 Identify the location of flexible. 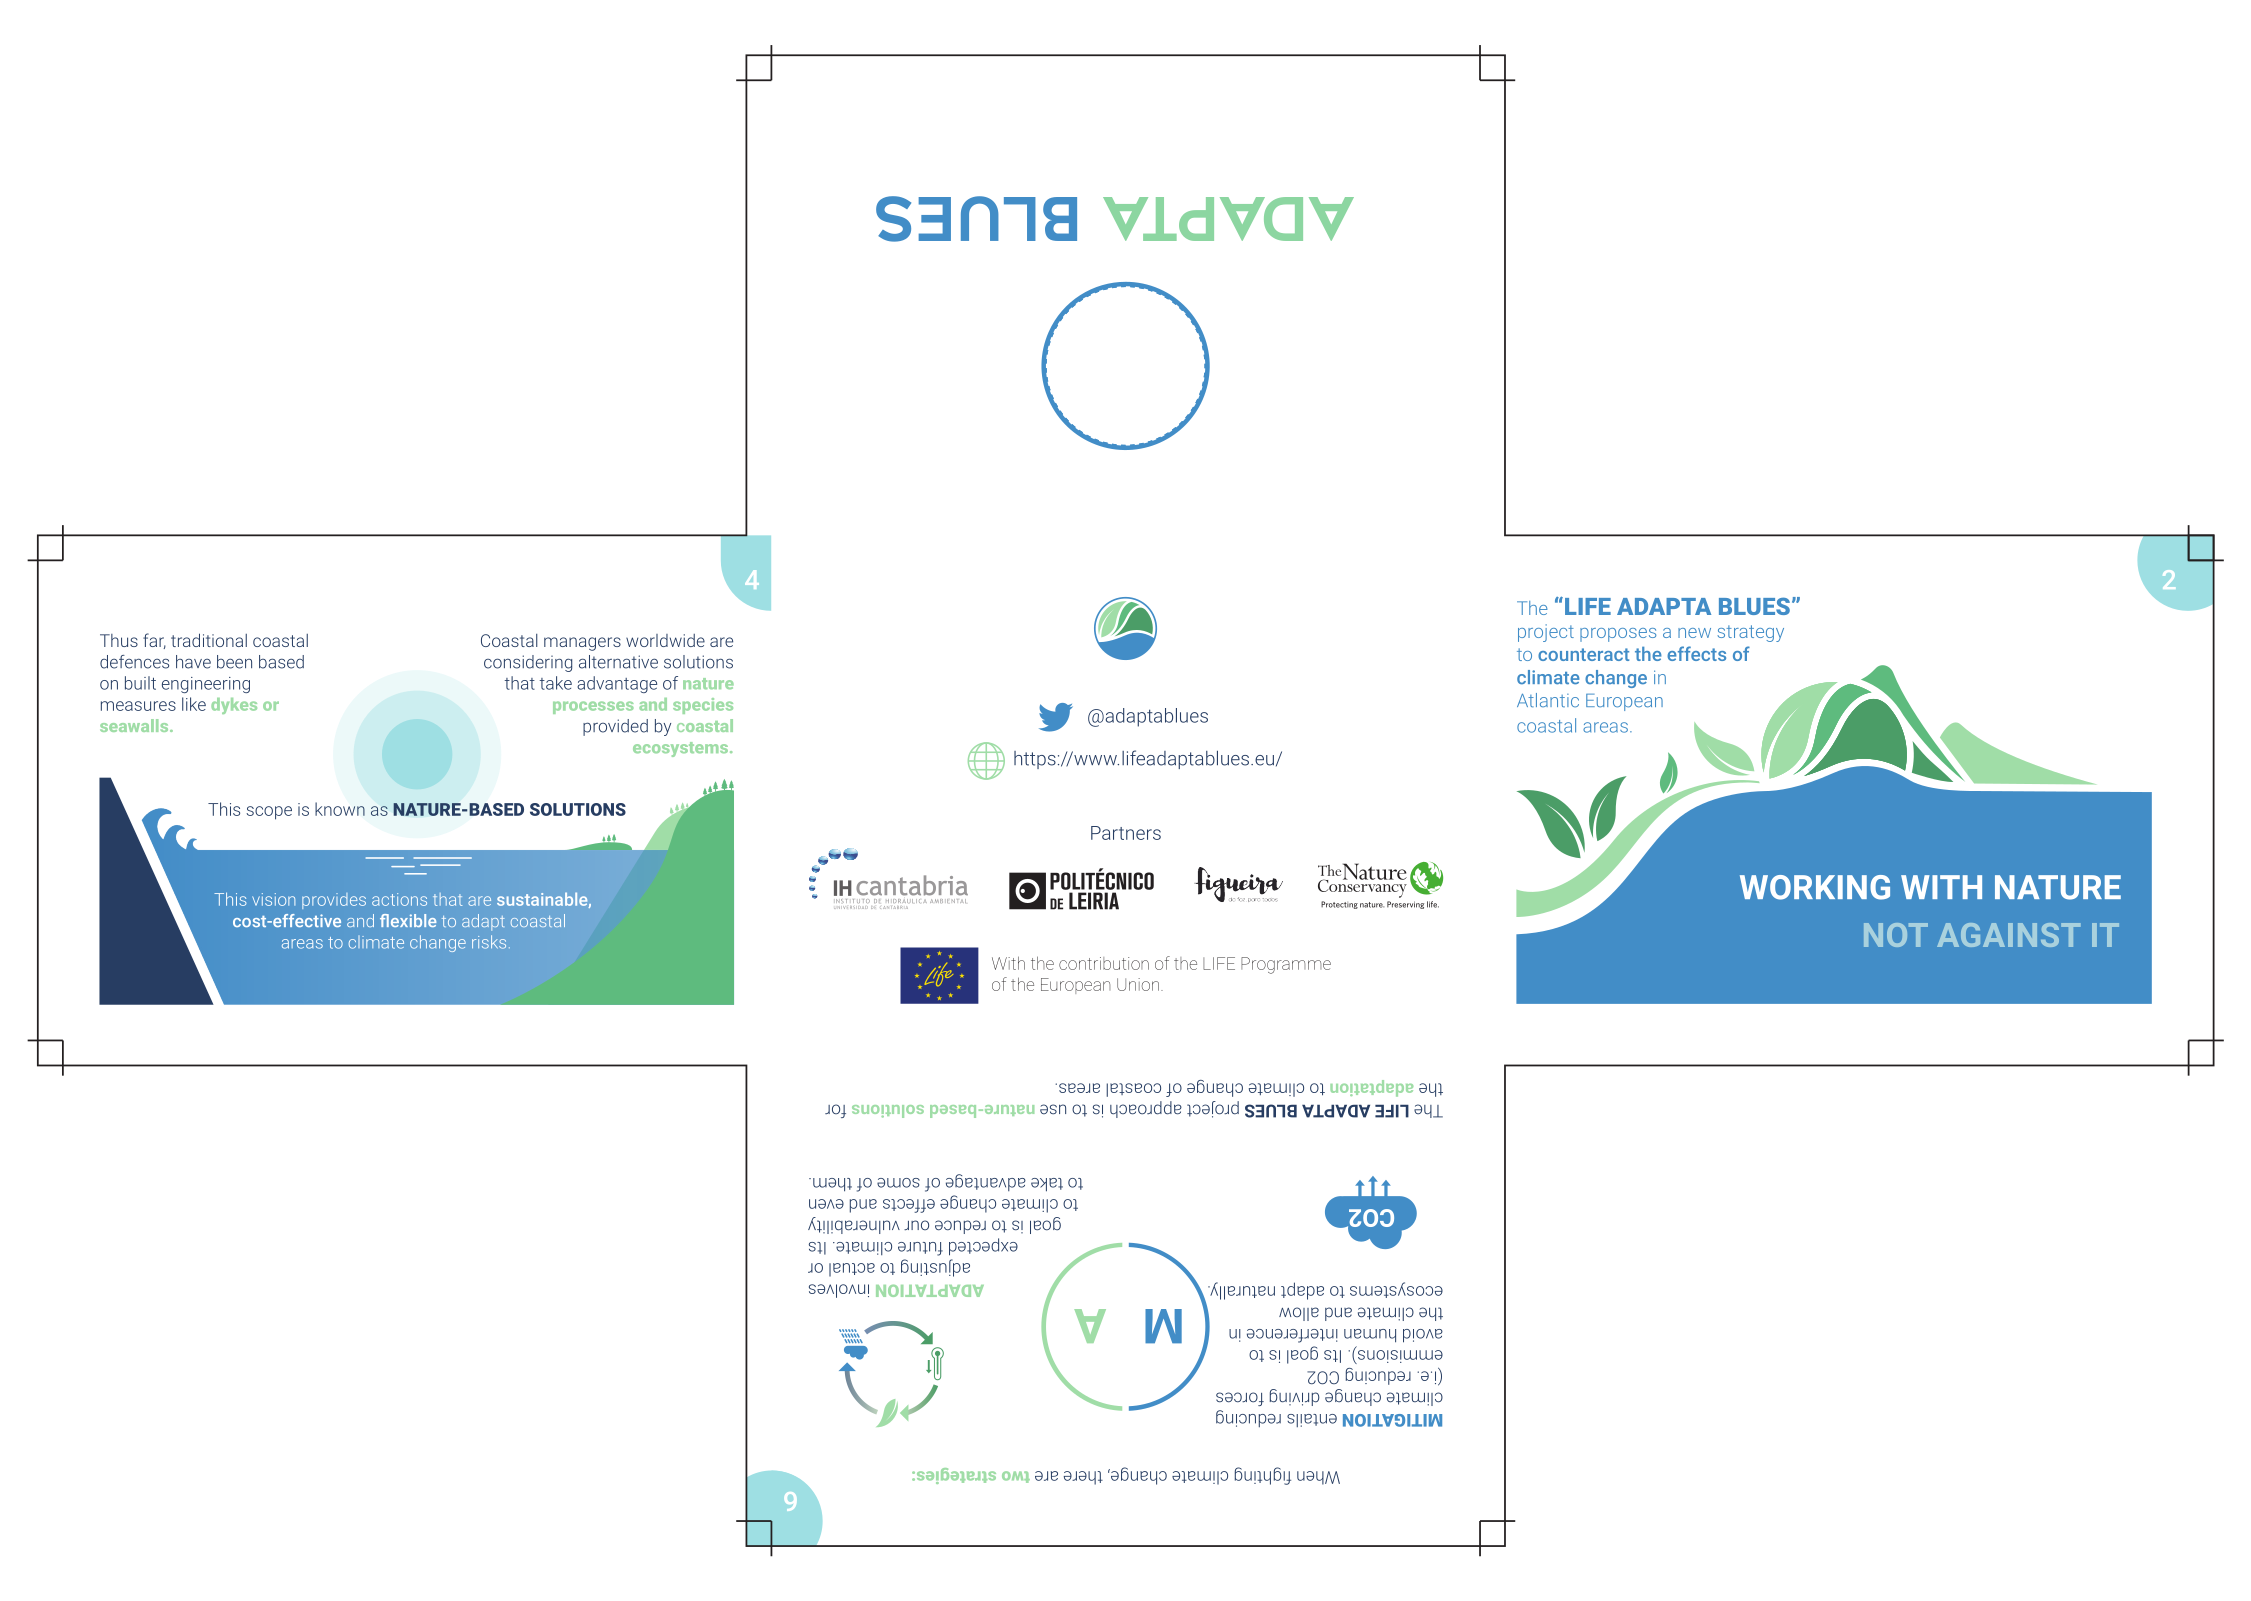
(408, 920).
